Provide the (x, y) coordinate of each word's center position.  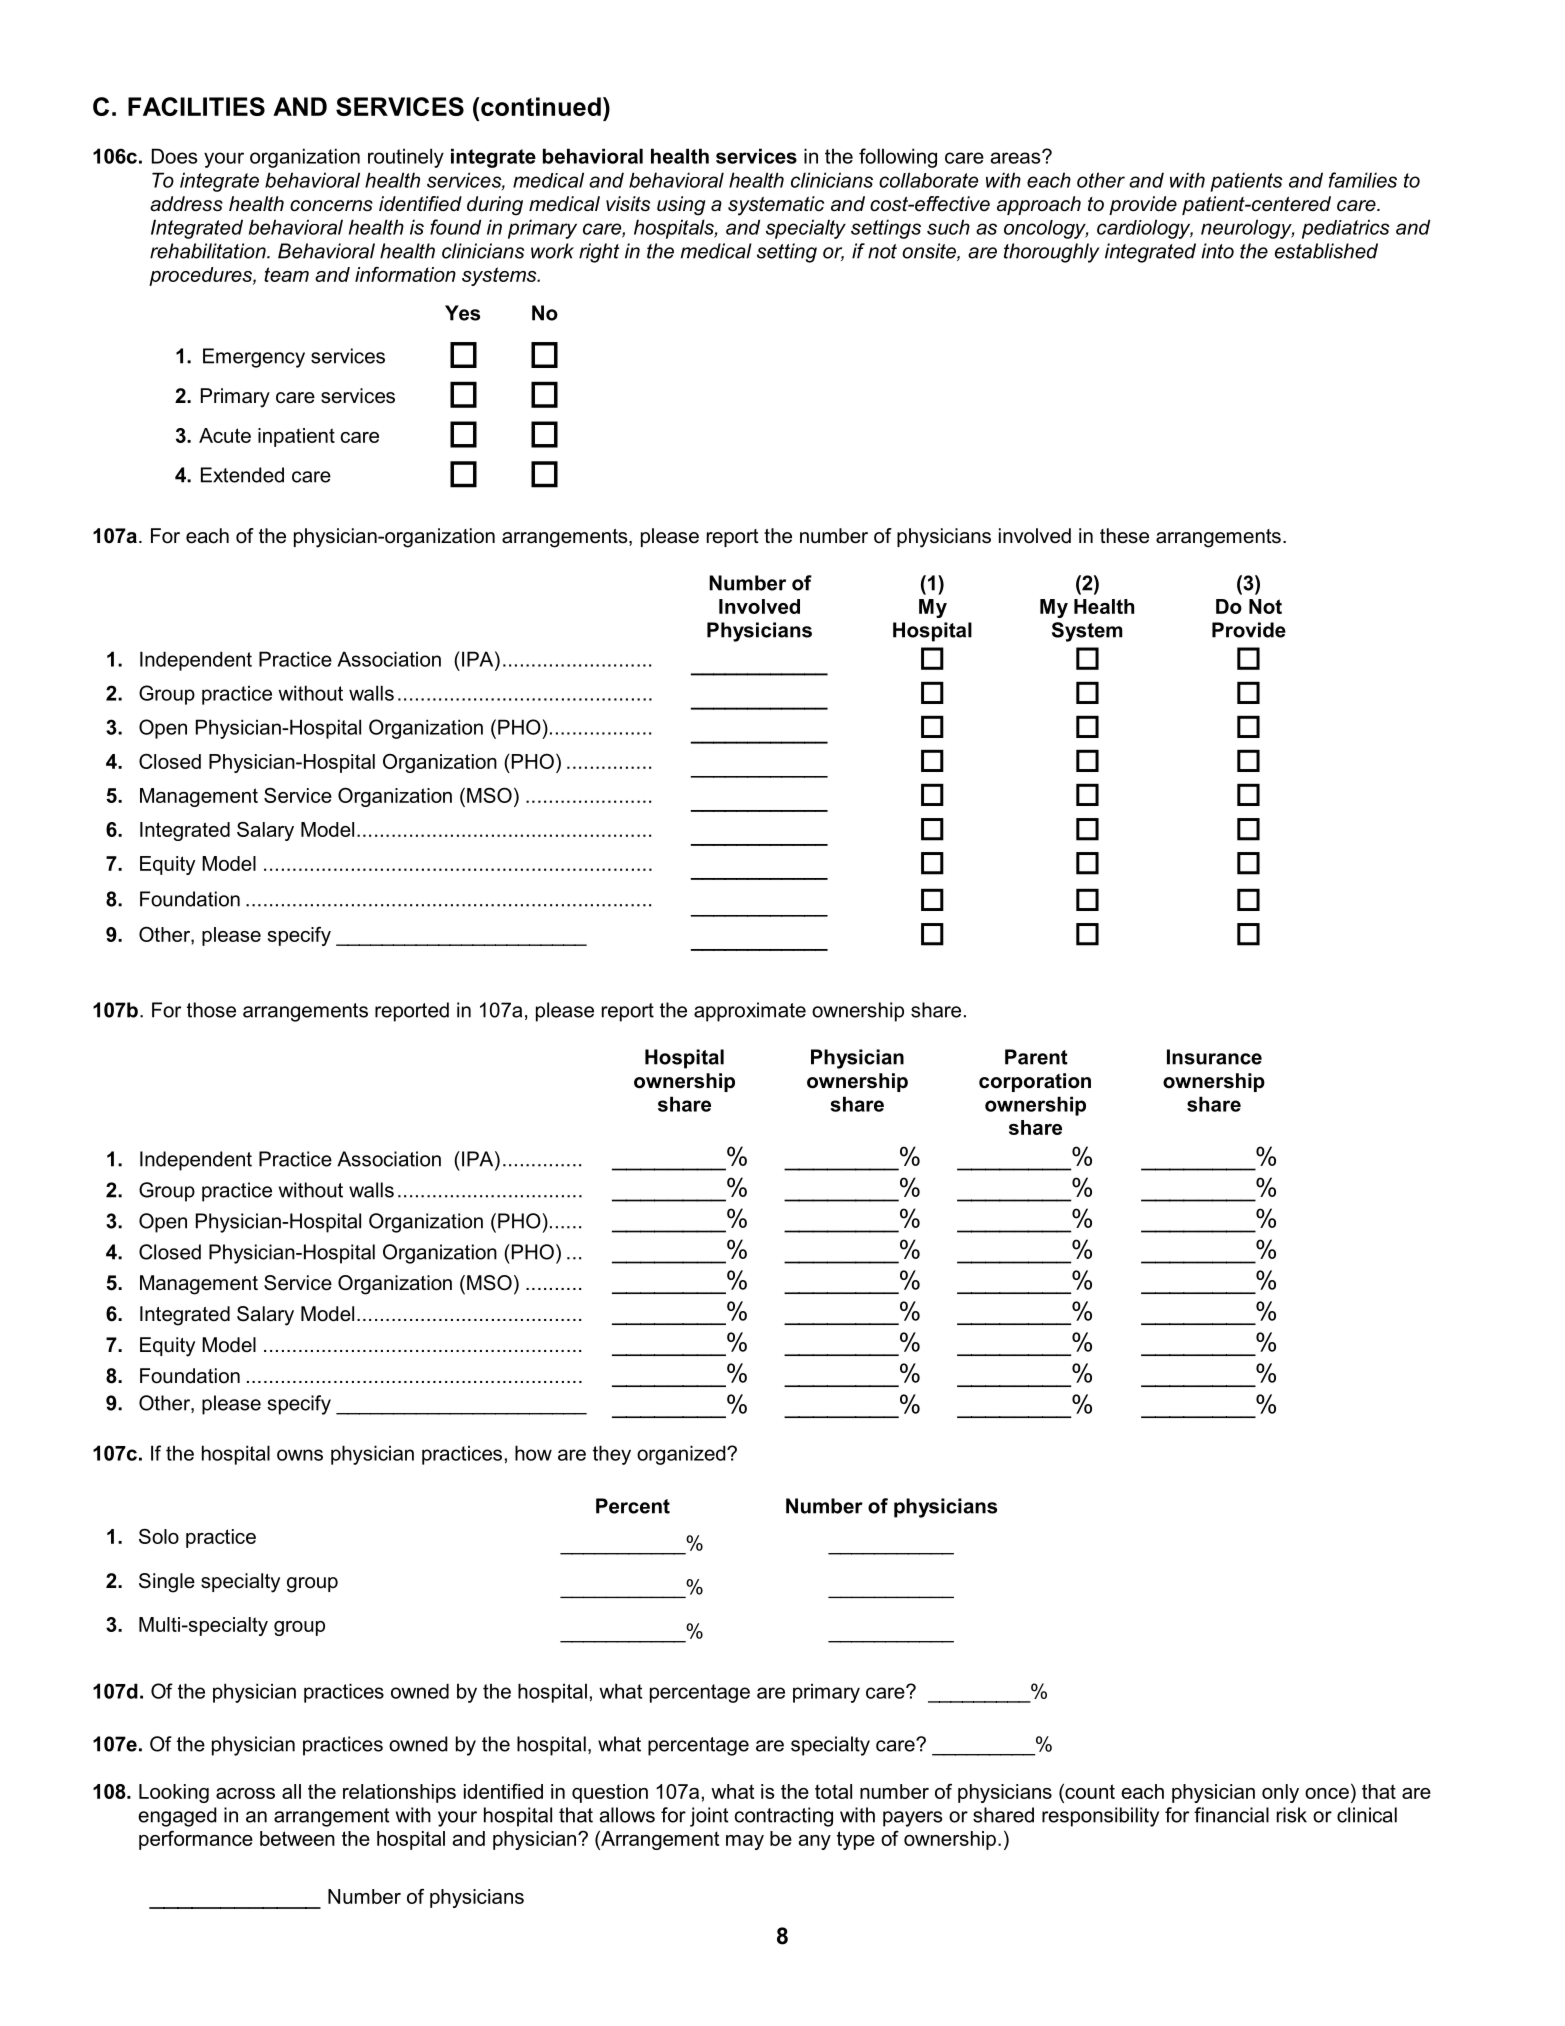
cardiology (1145, 229)
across (245, 1793)
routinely (406, 158)
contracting (784, 1817)
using (681, 206)
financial (1231, 1815)
